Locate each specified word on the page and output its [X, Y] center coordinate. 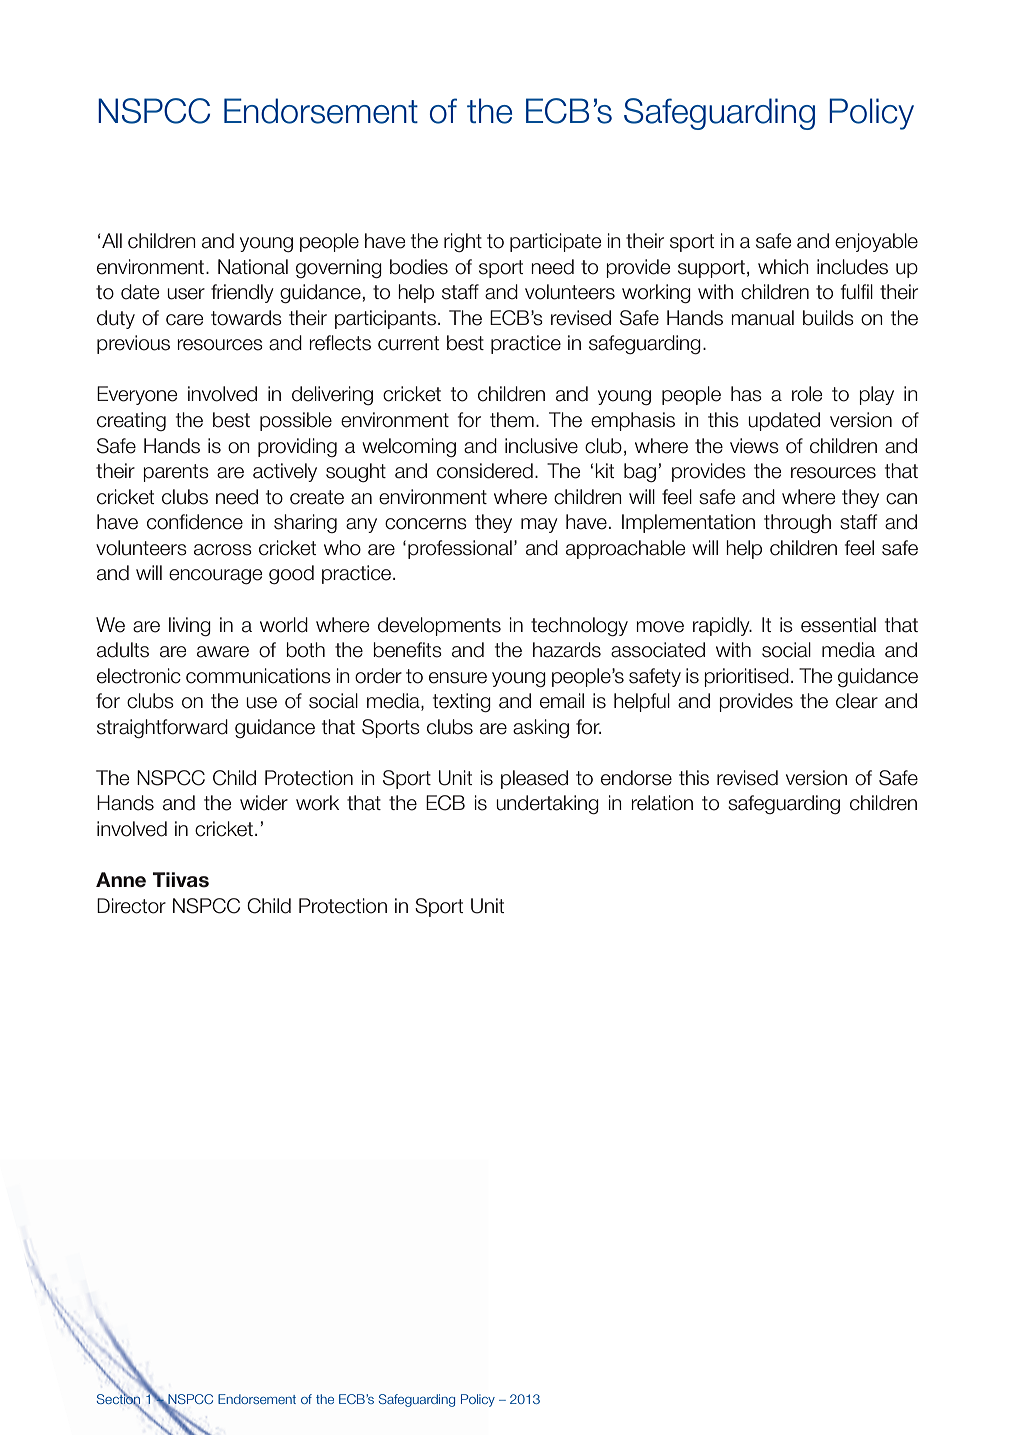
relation [662, 803]
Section [118, 1399]
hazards [567, 650]
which [783, 267]
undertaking [547, 805]
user [186, 294]
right [463, 242]
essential [838, 625]
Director [131, 906]
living [190, 627]
